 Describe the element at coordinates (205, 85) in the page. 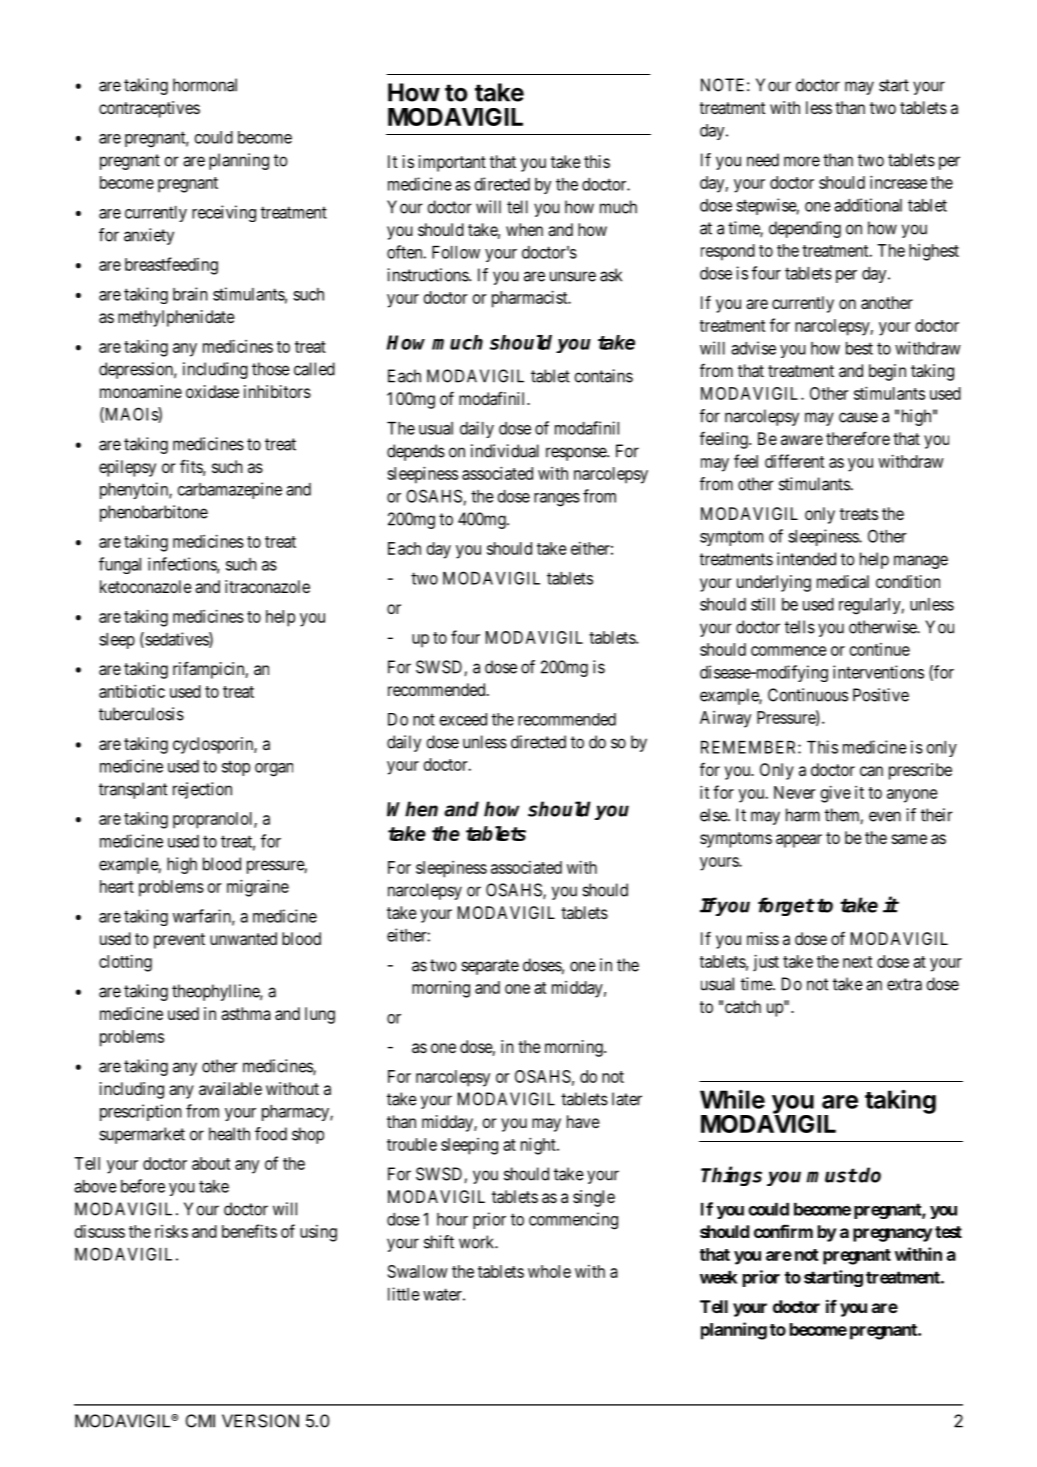

I see `hormonal` at that location.
